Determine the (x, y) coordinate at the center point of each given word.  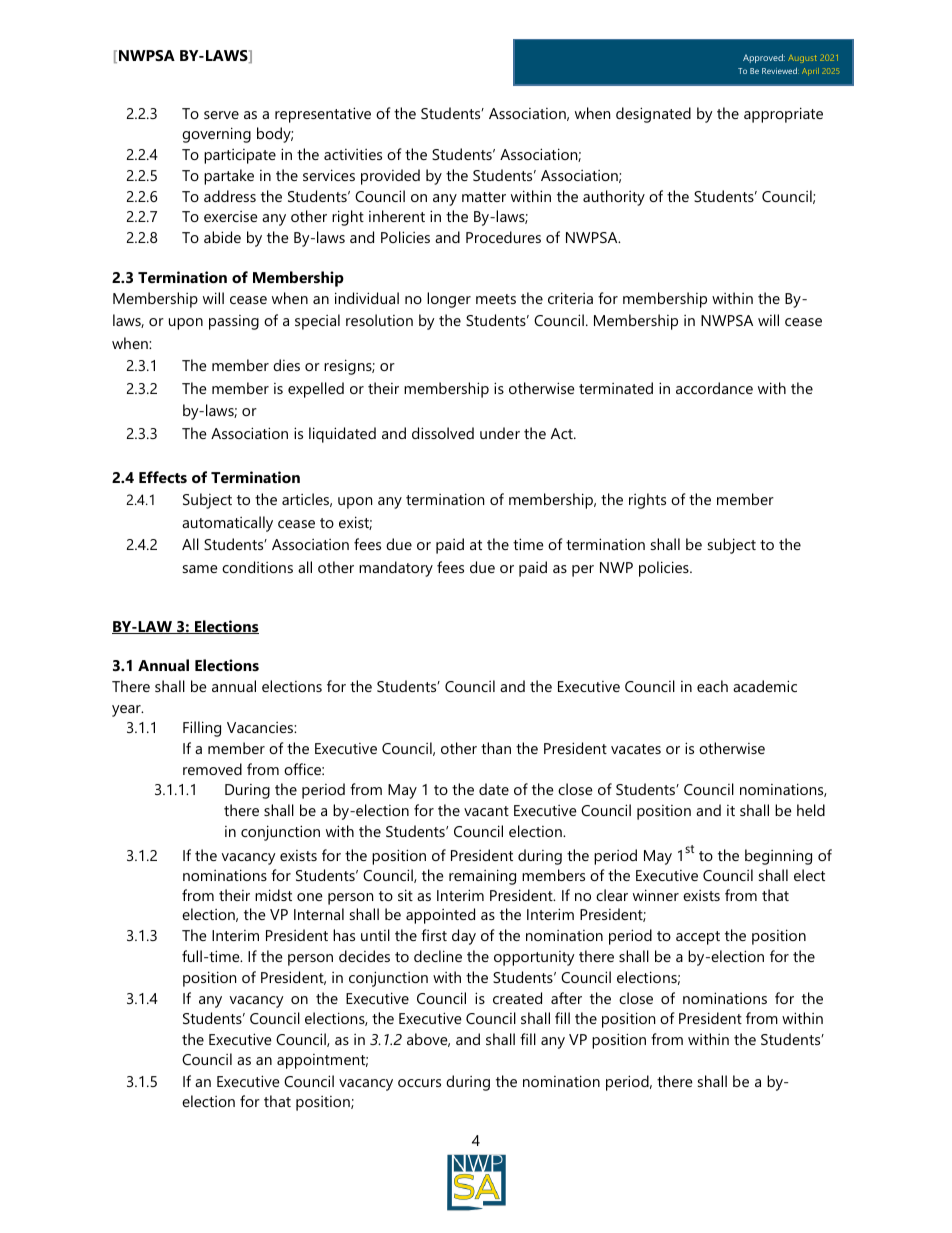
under (500, 433)
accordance (714, 388)
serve (221, 115)
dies (286, 365)
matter (484, 197)
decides (364, 956)
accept (698, 938)
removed (212, 769)
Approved (764, 58)
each (712, 686)
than (496, 748)
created (517, 998)
